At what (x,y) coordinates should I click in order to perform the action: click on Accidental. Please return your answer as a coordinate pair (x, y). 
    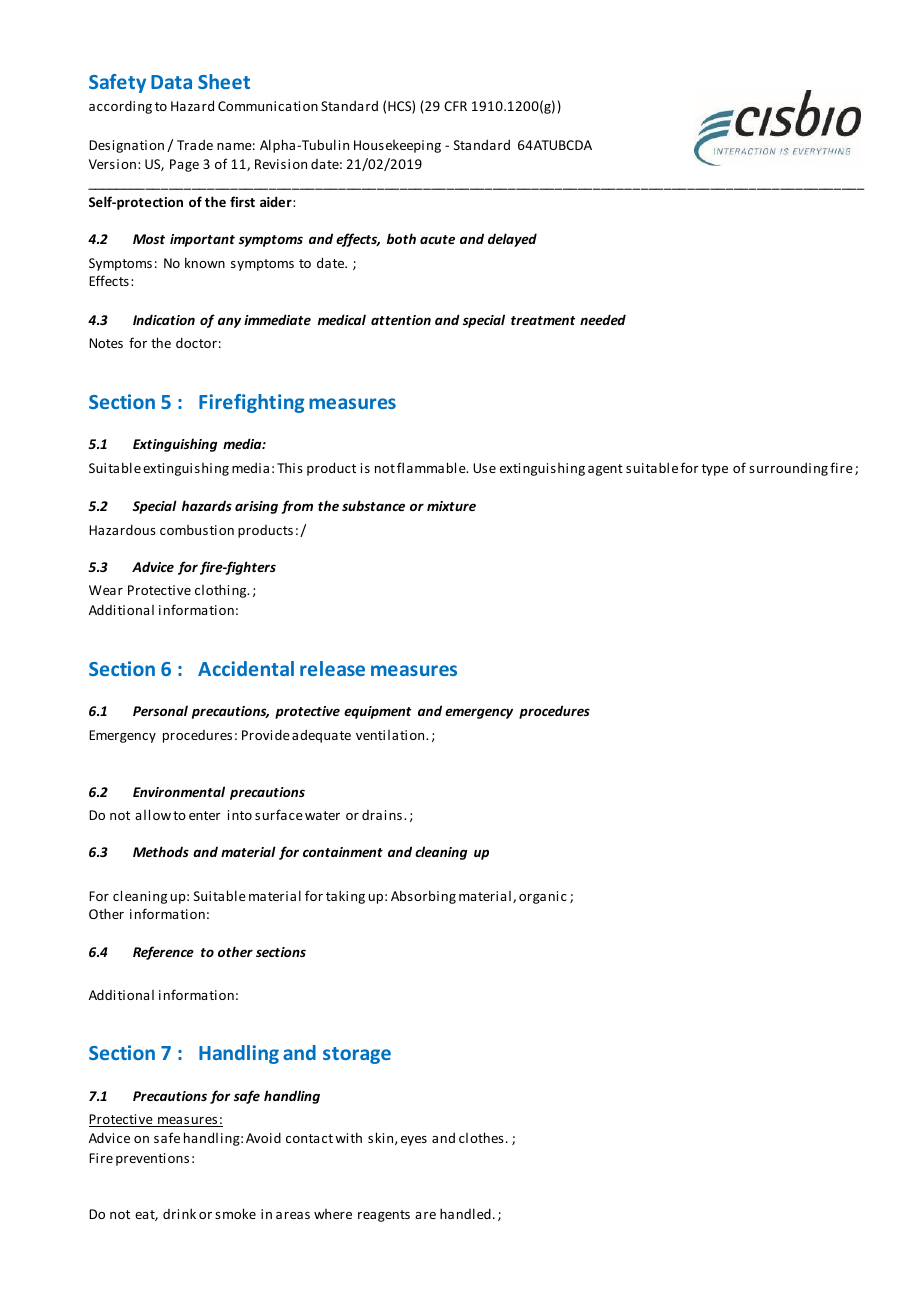
    Looking at the image, I should click on (246, 668).
